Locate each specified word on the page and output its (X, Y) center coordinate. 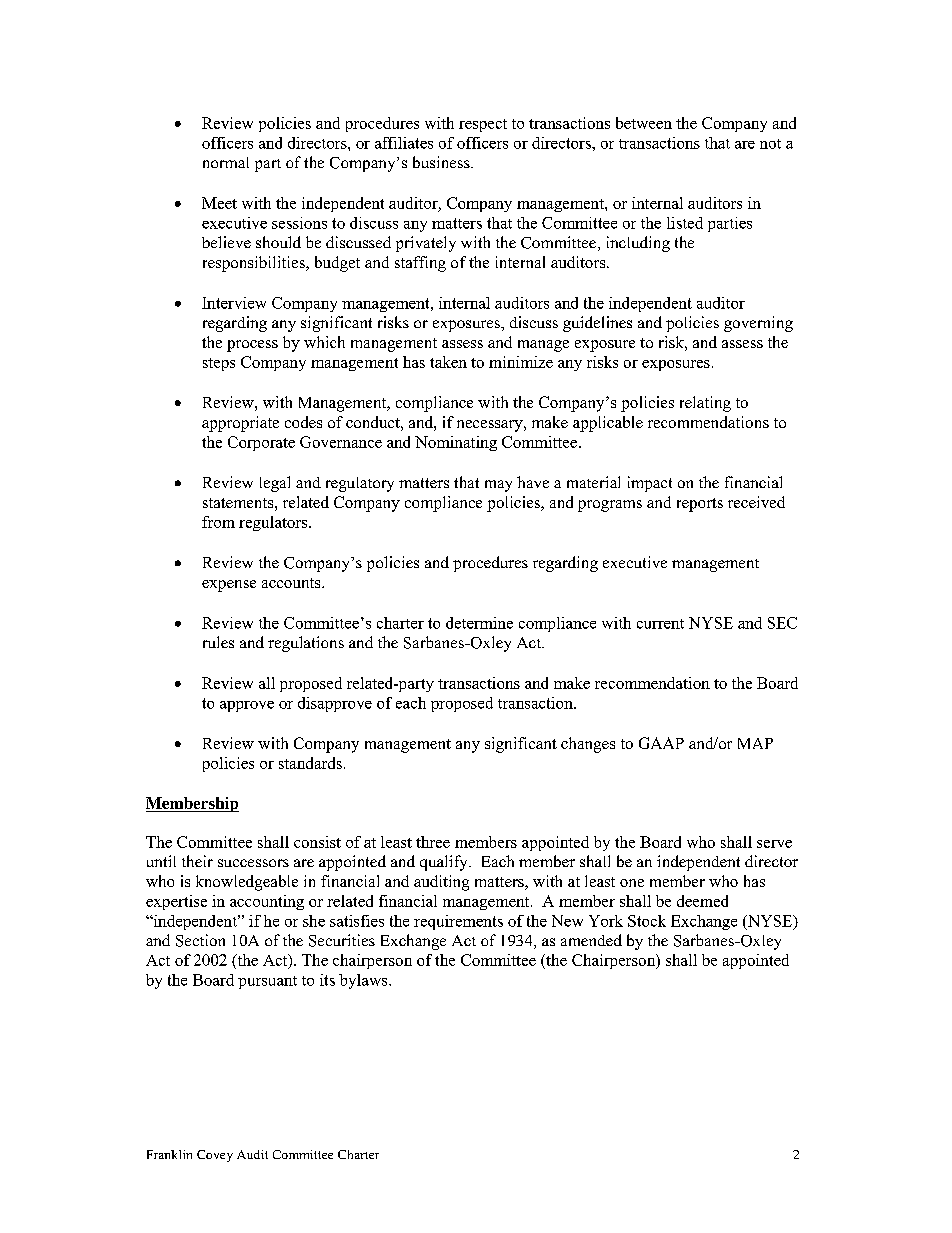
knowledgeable (247, 883)
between (644, 123)
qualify (445, 863)
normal (226, 162)
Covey (215, 1156)
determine (479, 623)
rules (218, 642)
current (660, 624)
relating (705, 404)
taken (448, 362)
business (442, 162)
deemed (702, 901)
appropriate (240, 424)
